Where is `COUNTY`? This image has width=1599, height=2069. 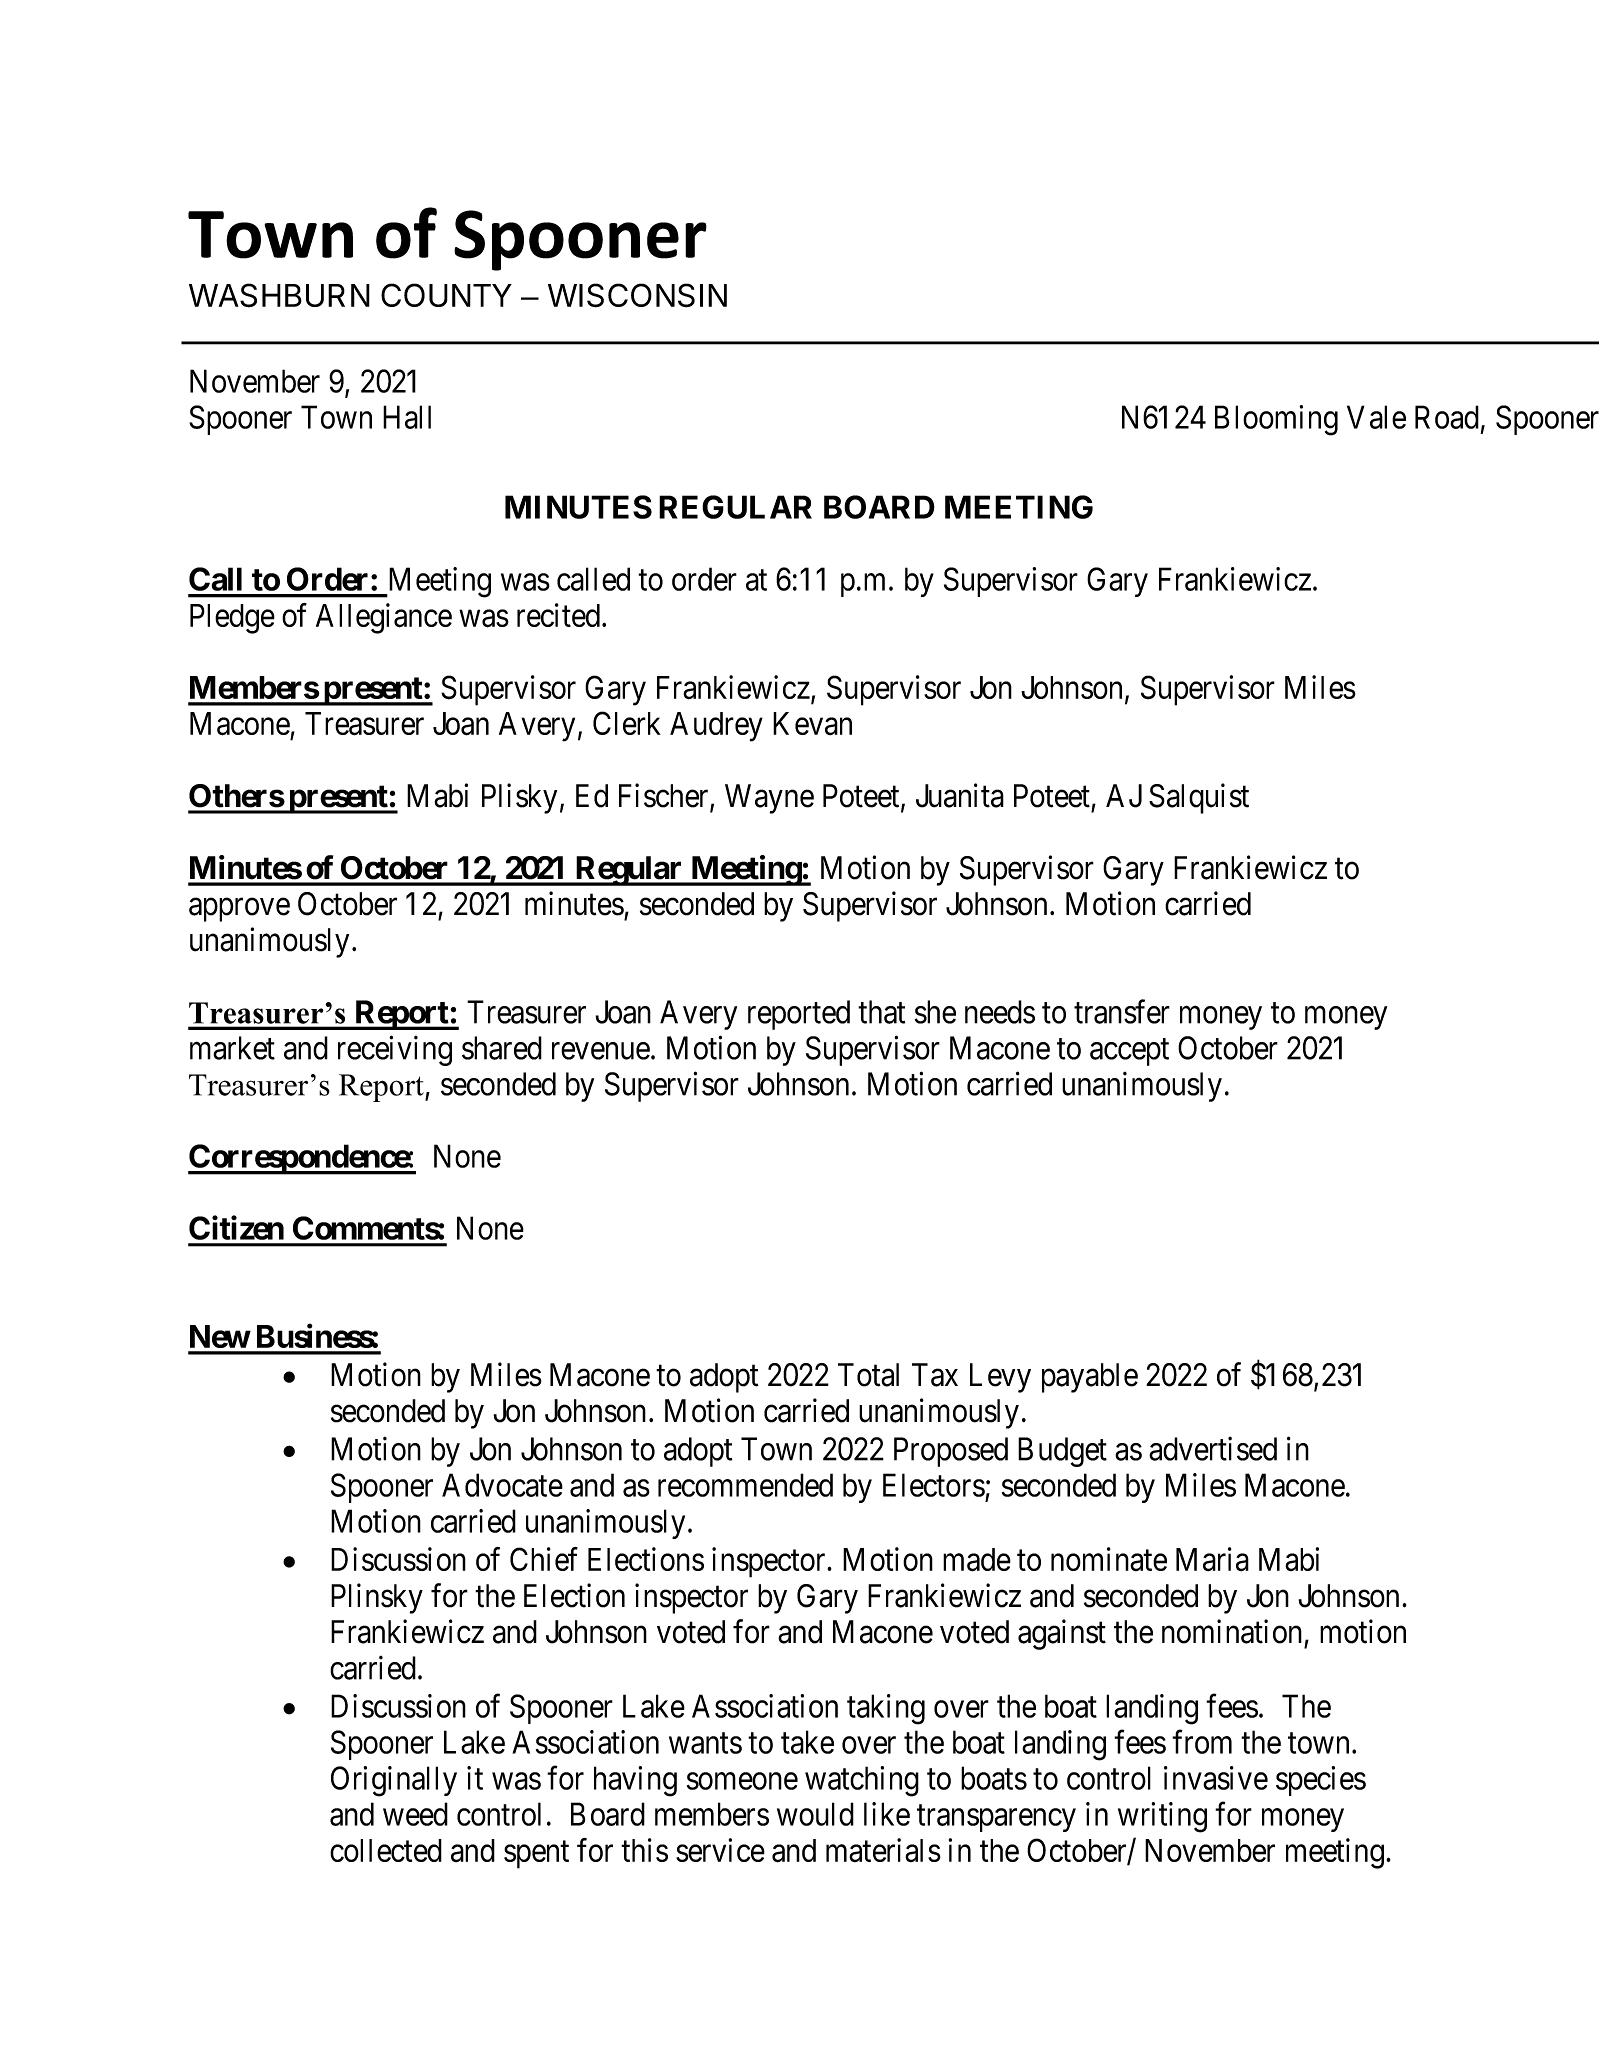
COUNTY is located at coordinates (446, 295).
